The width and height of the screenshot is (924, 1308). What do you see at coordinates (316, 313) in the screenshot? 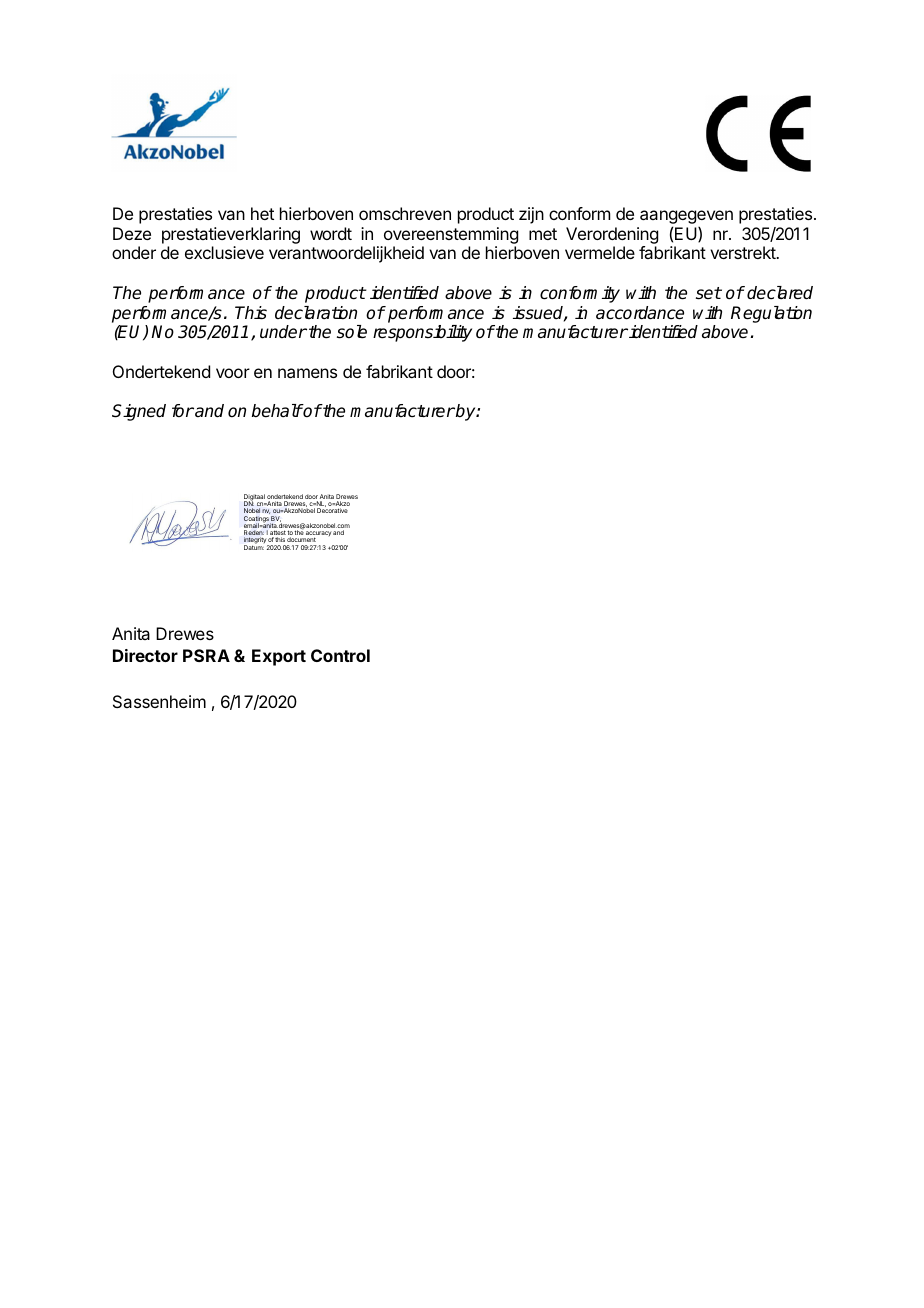
I see `declaration` at bounding box center [316, 313].
